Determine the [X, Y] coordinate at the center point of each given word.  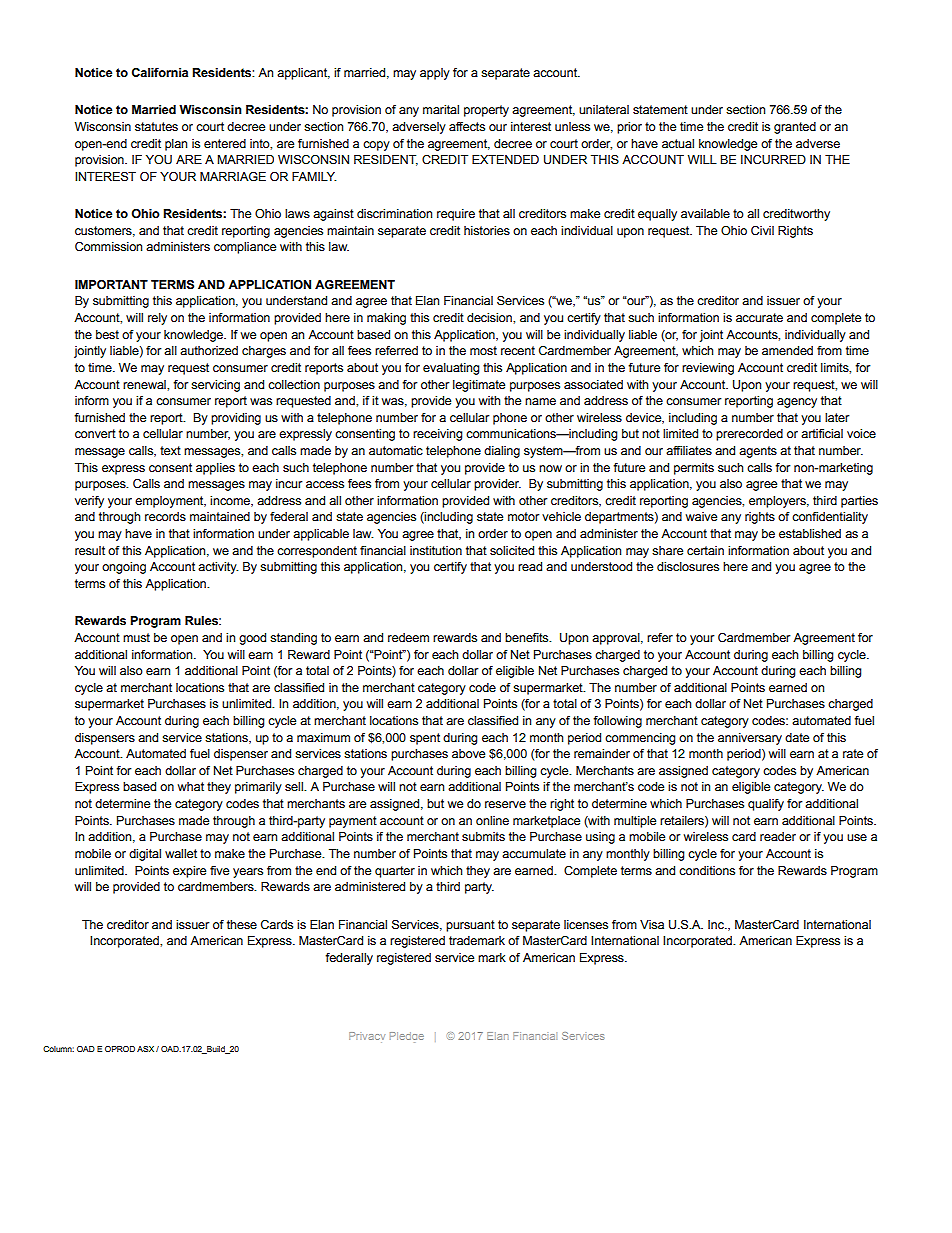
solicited [512, 550]
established [810, 533]
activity [218, 568]
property [486, 111]
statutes [156, 126]
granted [795, 128]
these [242, 924]
